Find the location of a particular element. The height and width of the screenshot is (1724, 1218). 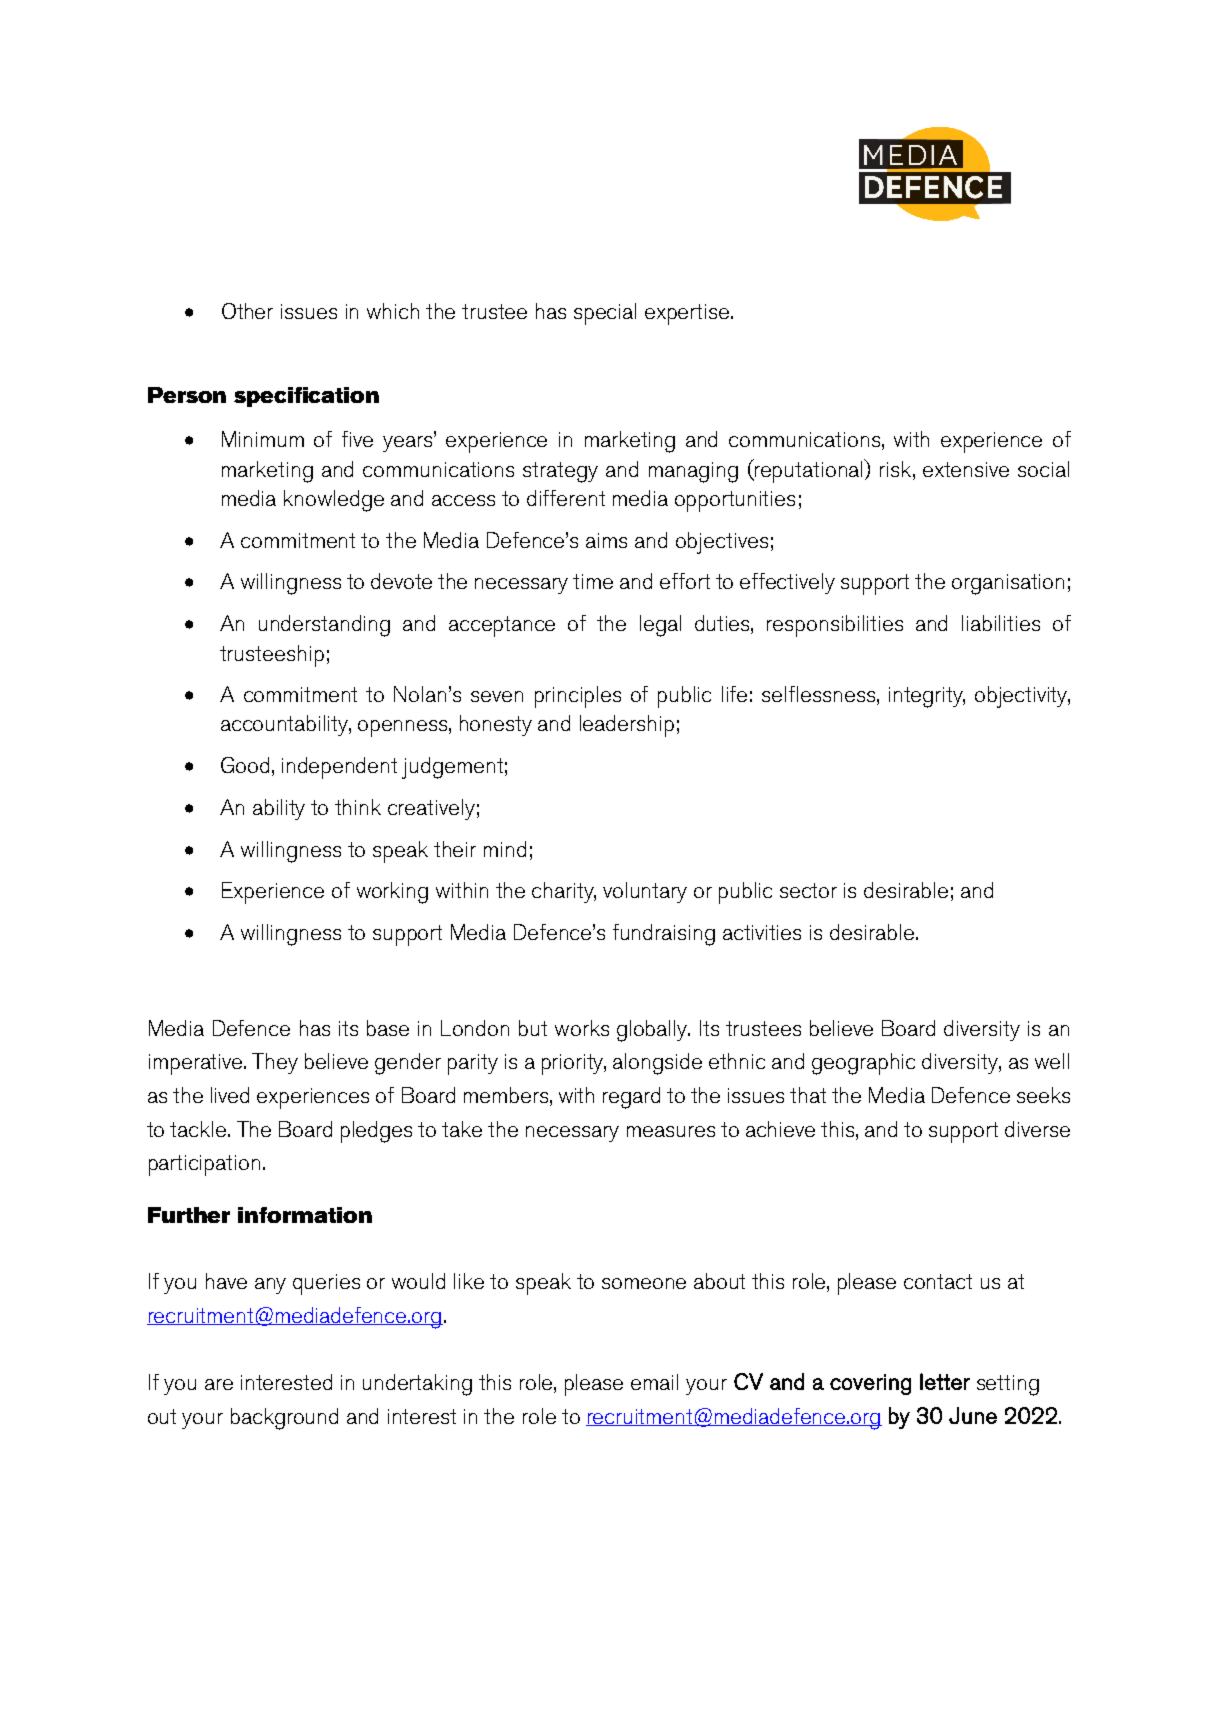

special is located at coordinates (605, 314).
